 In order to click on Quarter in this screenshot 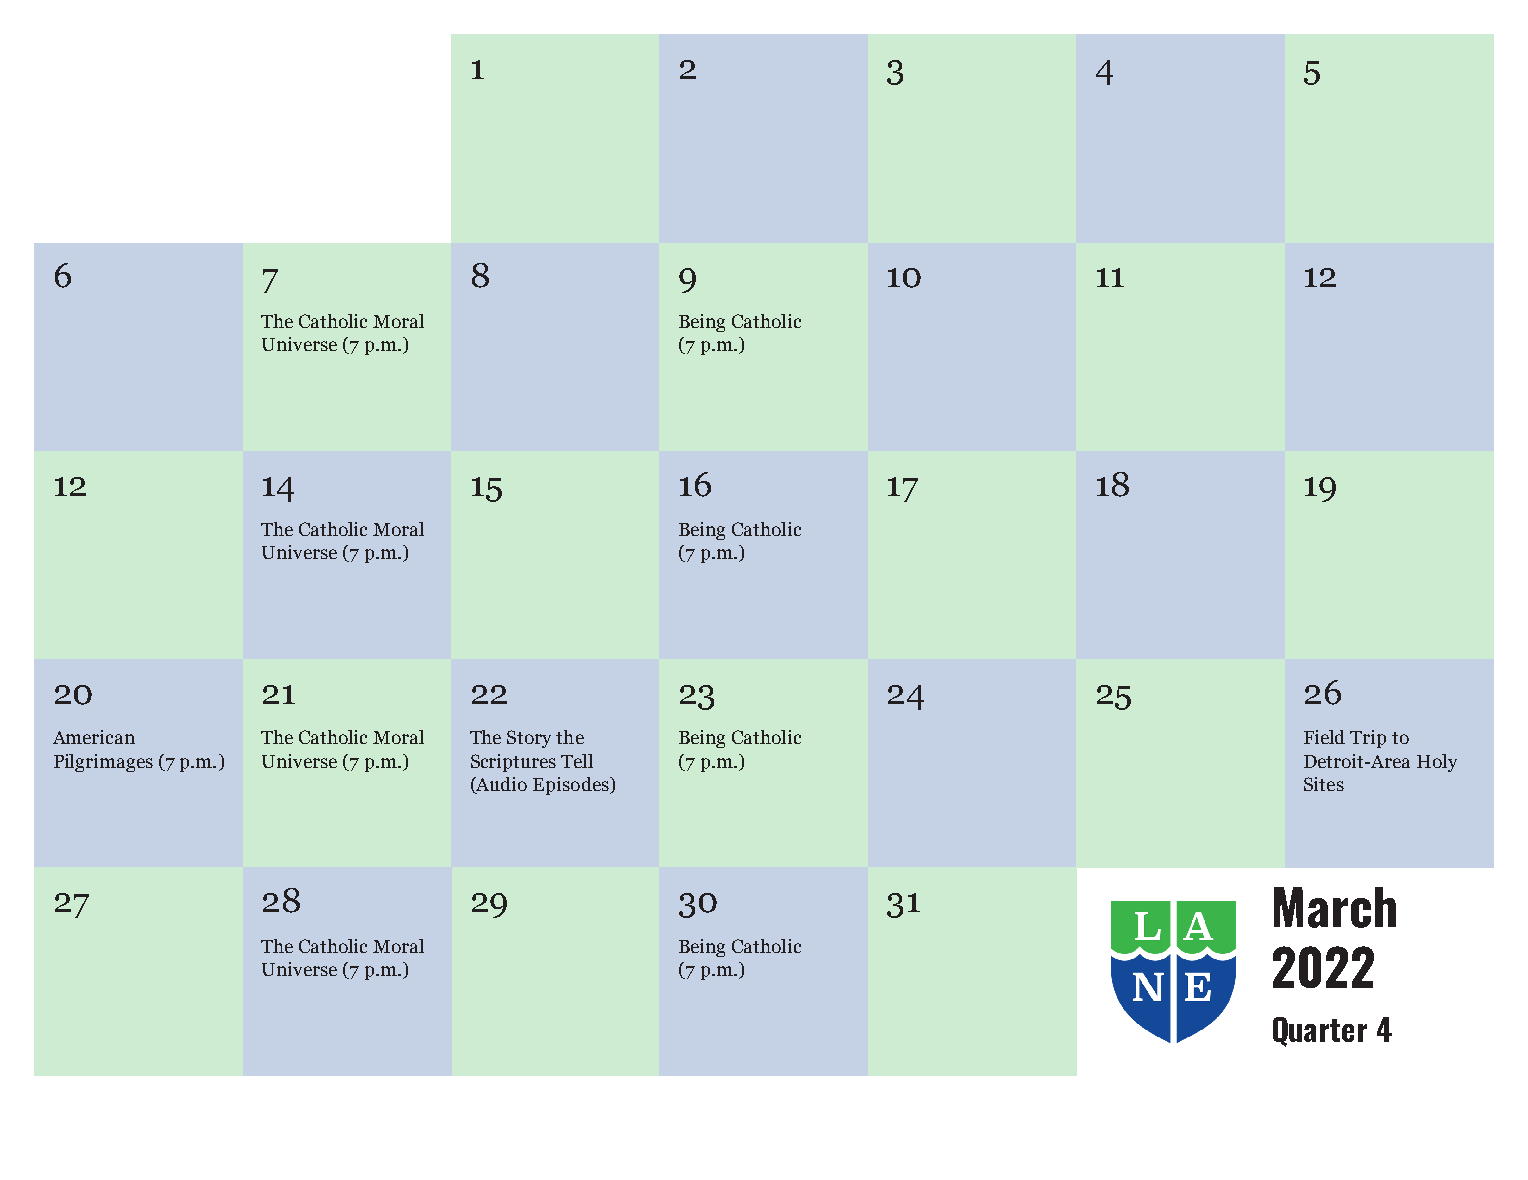, I will do `click(1320, 1032)`.
